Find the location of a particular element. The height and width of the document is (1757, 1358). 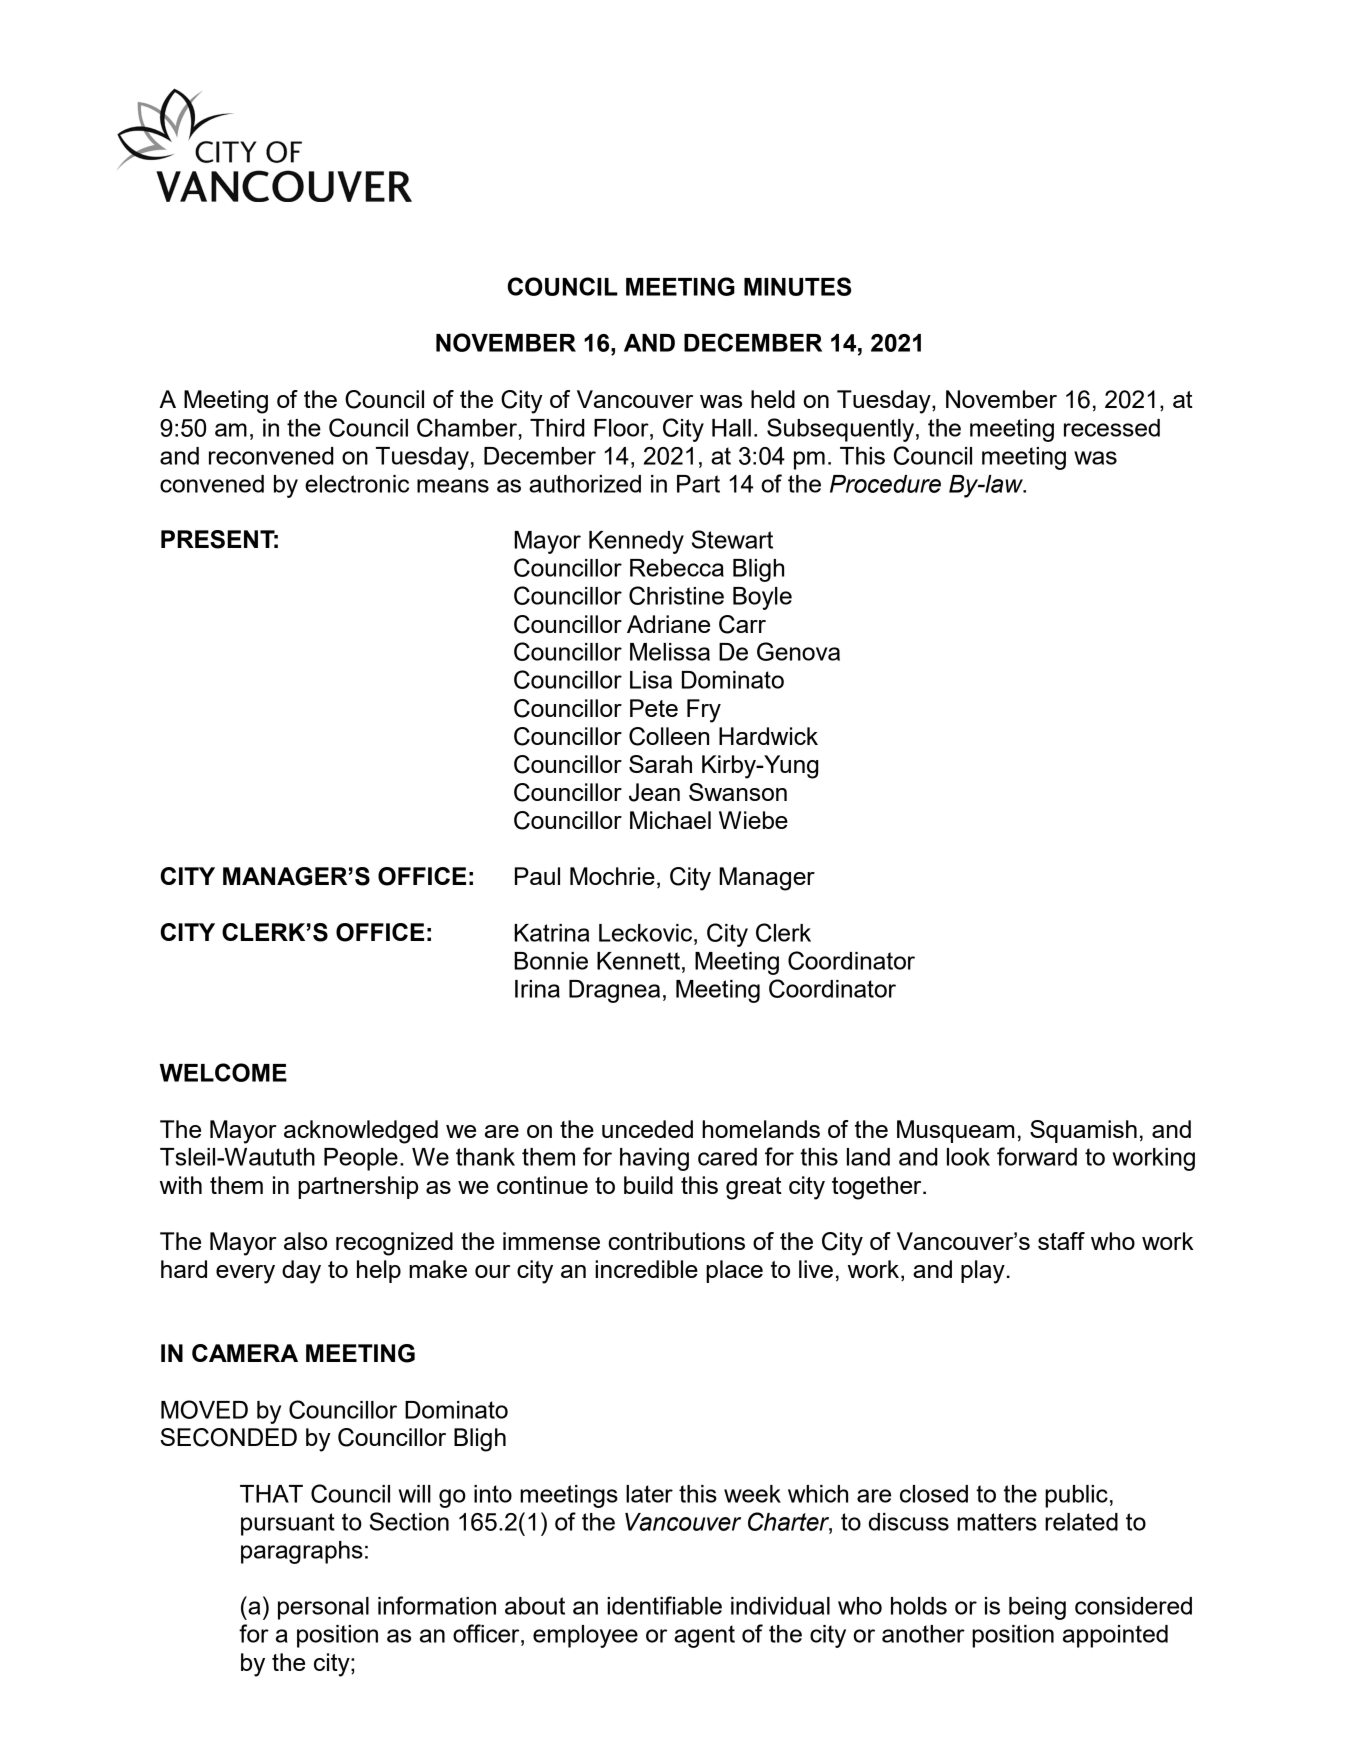

personal is located at coordinates (323, 1608).
